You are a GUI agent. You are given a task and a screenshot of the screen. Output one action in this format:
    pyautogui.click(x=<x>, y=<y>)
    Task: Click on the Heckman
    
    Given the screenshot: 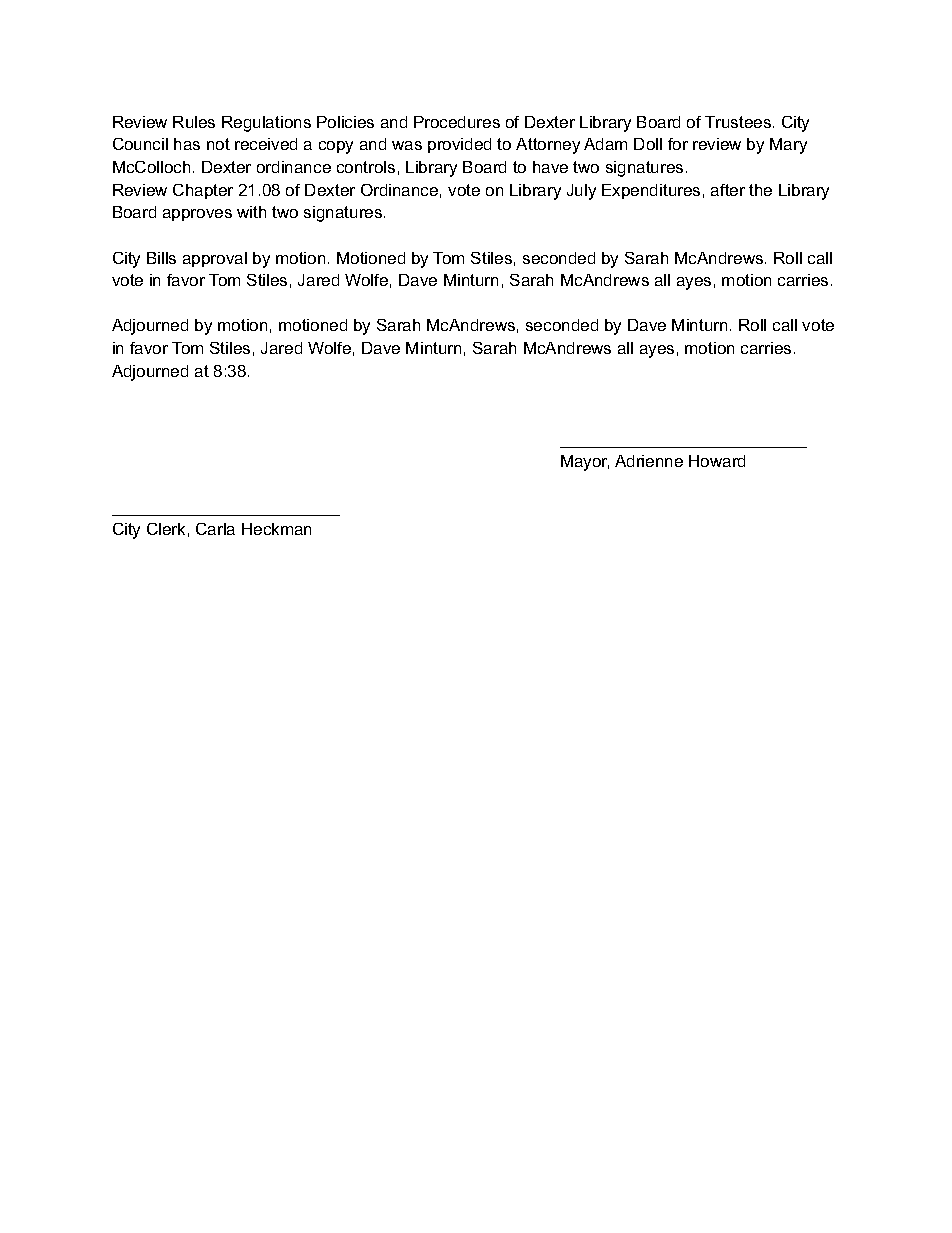 What is the action you would take?
    pyautogui.click(x=276, y=529)
